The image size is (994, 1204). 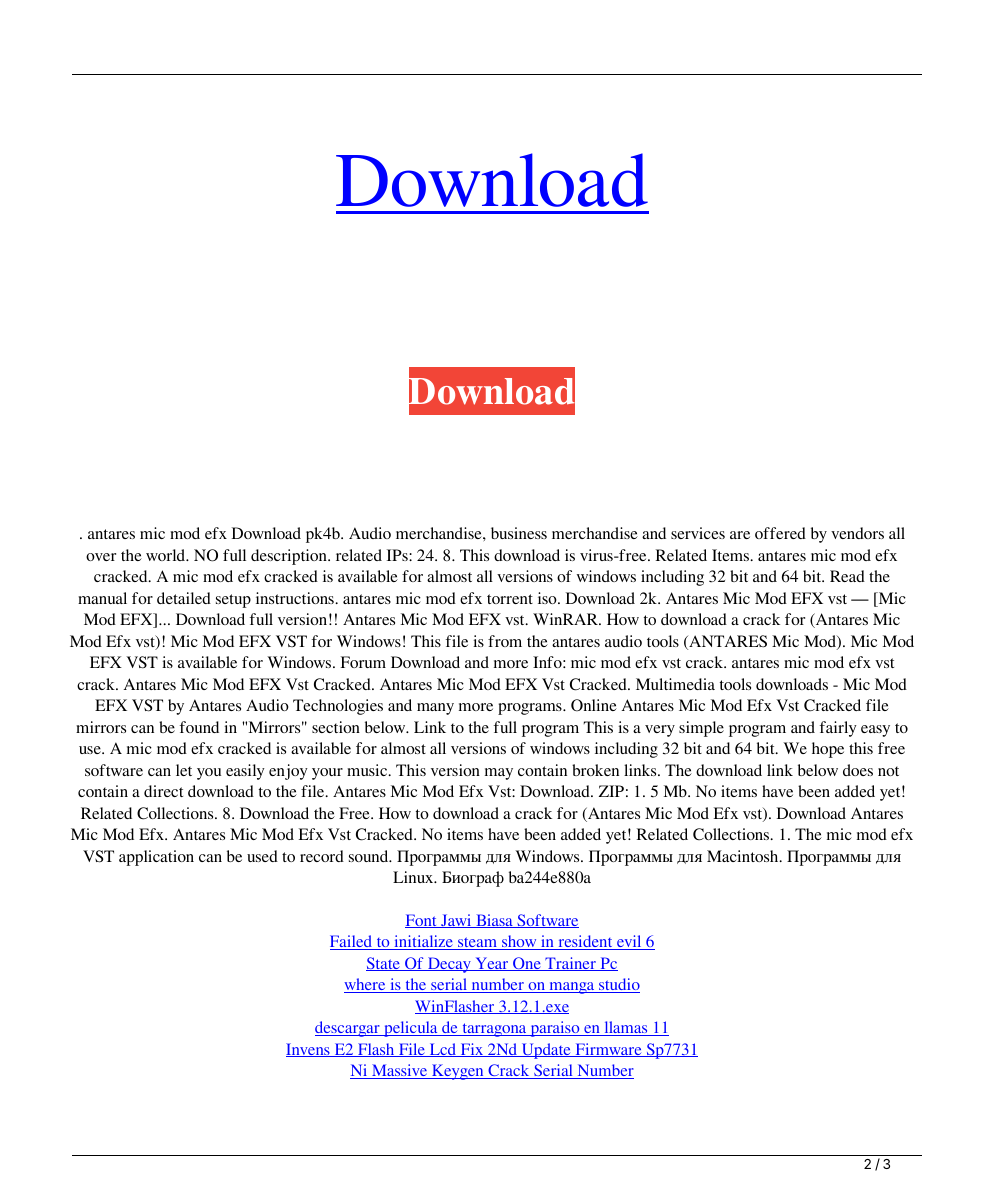 What do you see at coordinates (499, 774) in the page?
I see `may` at bounding box center [499, 774].
